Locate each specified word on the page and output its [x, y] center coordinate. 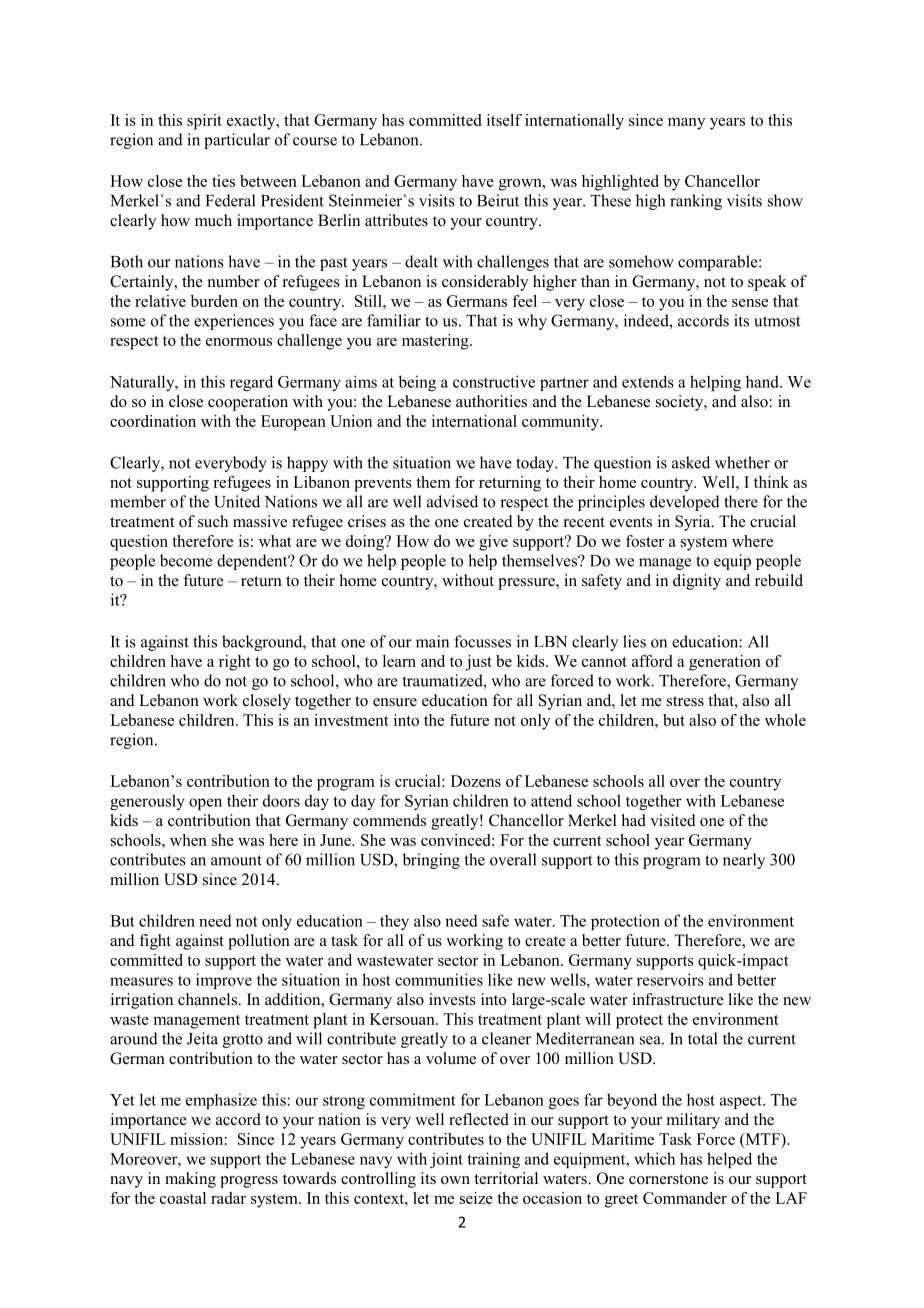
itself [504, 120]
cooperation [248, 403]
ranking [696, 202]
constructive [494, 381]
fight [155, 942]
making [190, 1180]
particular [237, 141]
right [235, 663]
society [681, 403]
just [478, 663]
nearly [744, 861]
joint [446, 1160]
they [394, 922]
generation [725, 663]
